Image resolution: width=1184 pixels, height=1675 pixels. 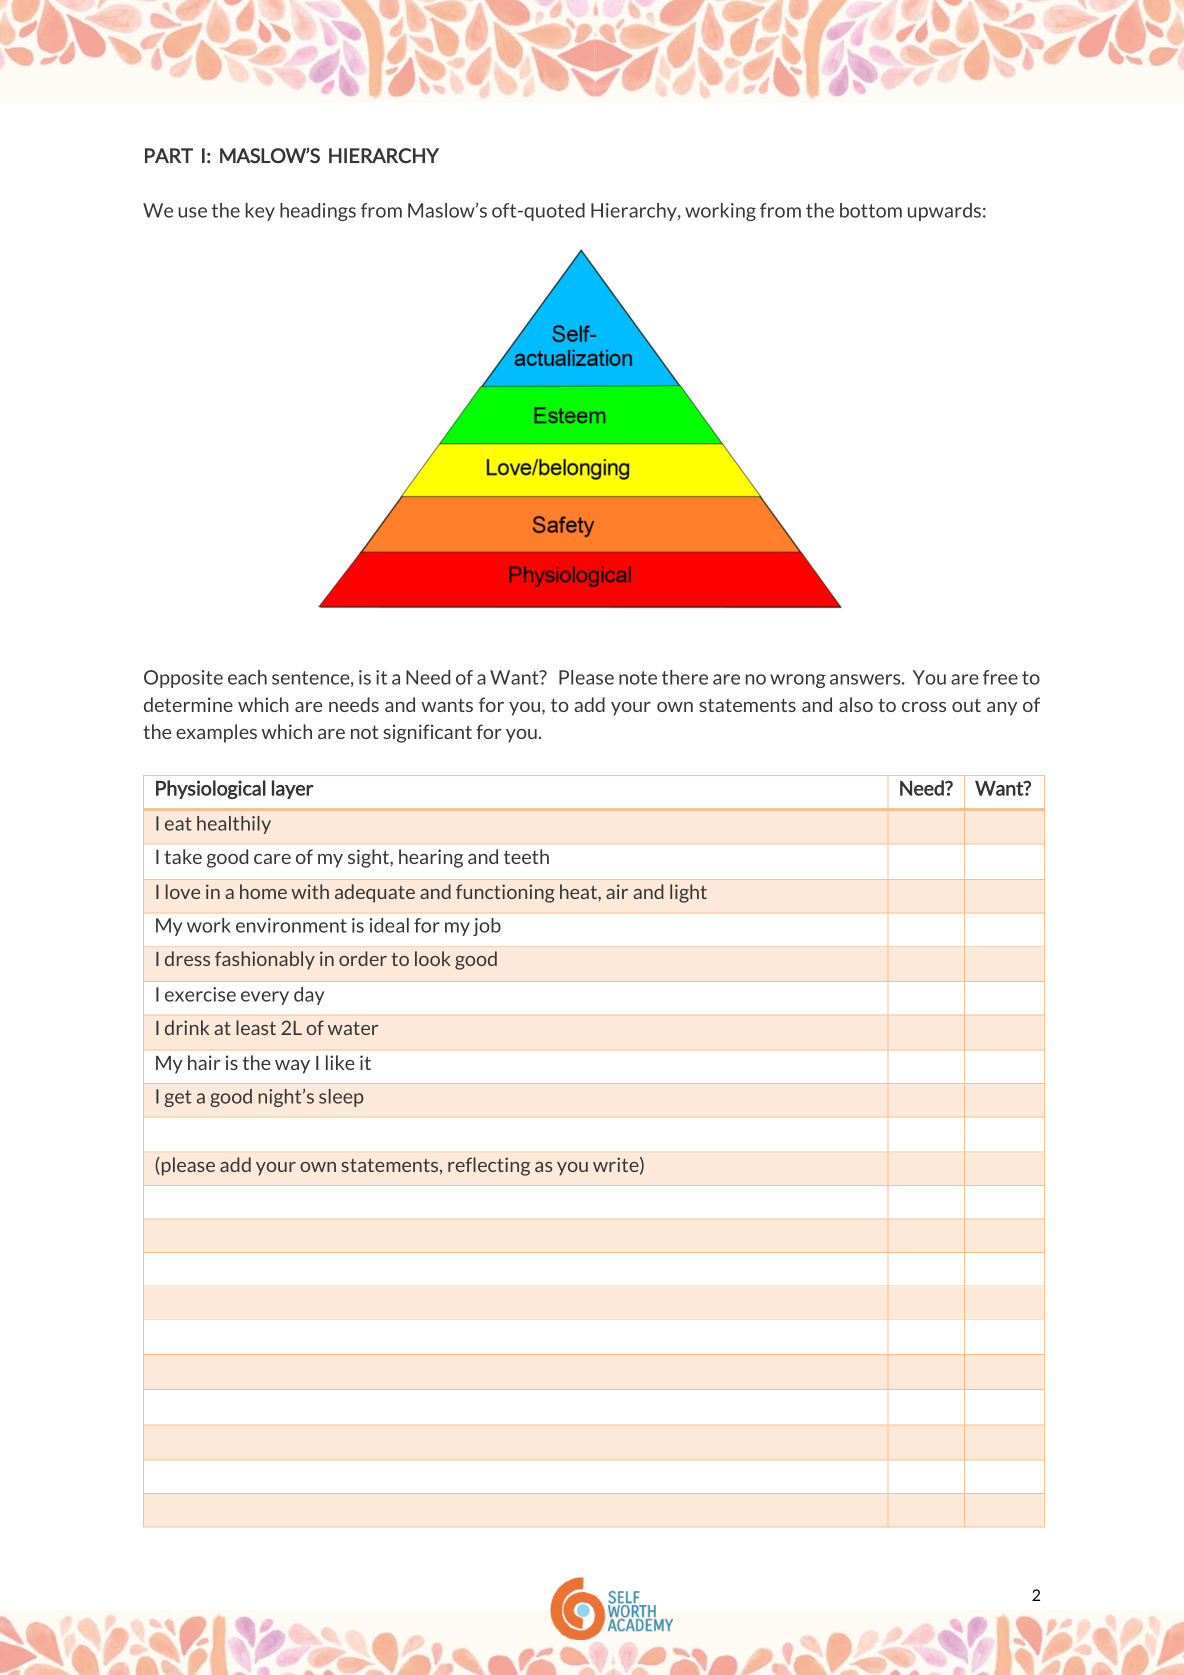 I want to click on each, so click(x=247, y=677).
